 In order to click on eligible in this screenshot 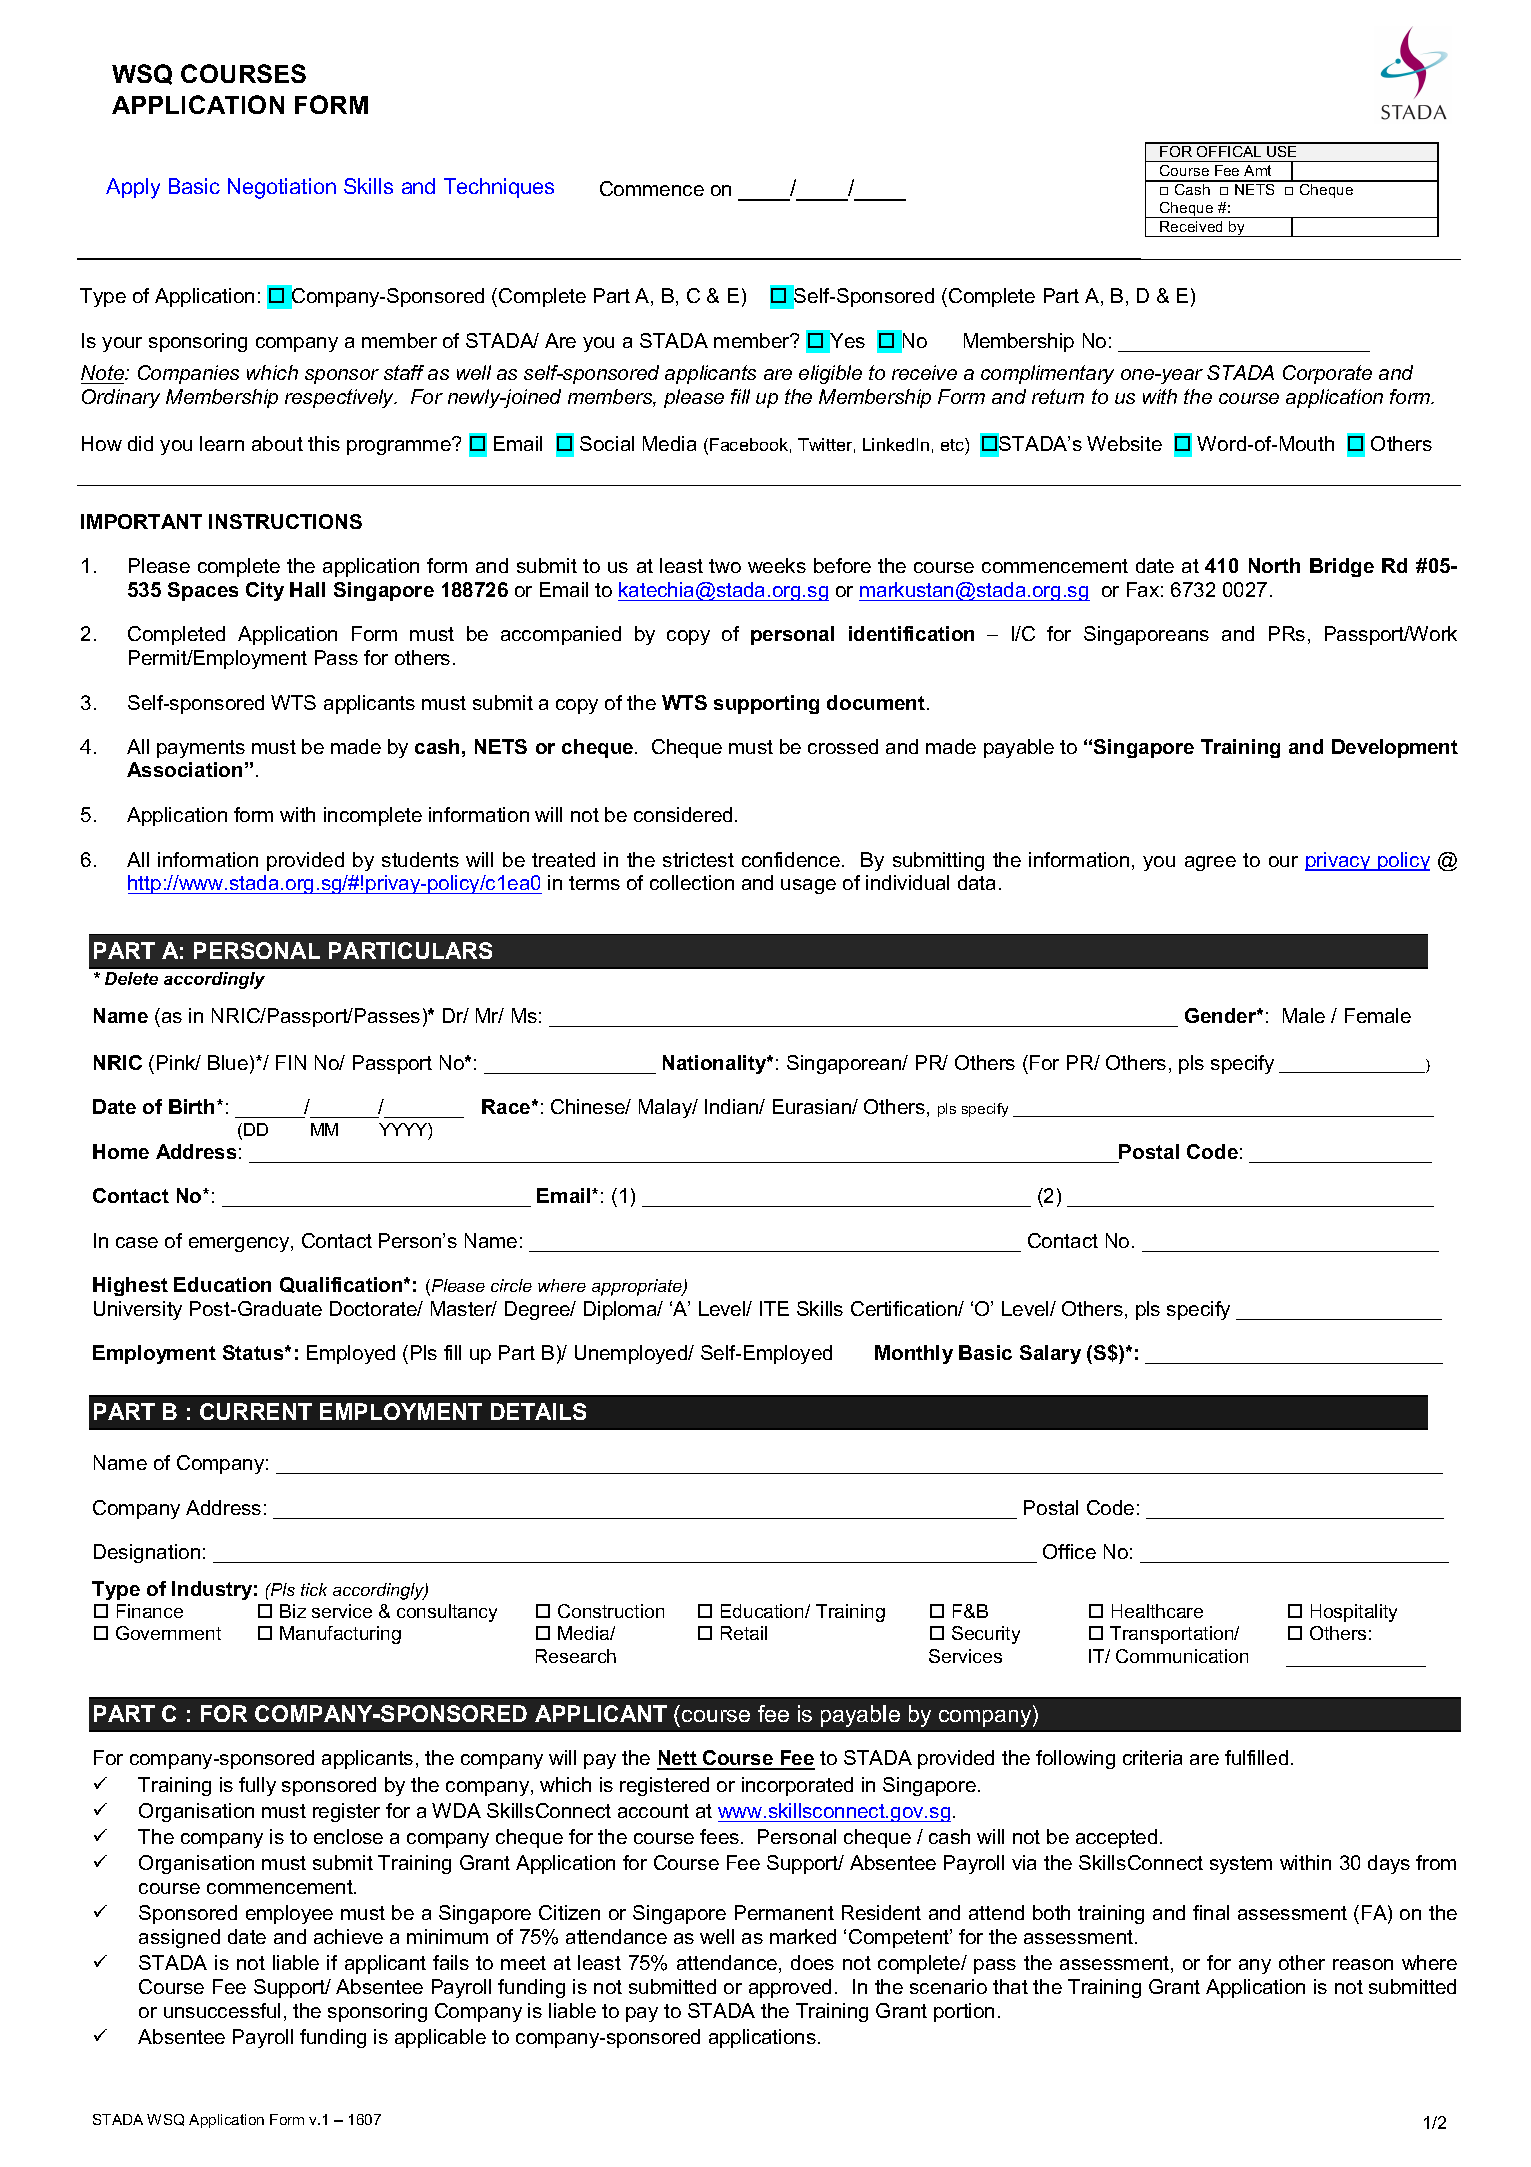, I will do `click(830, 374)`.
